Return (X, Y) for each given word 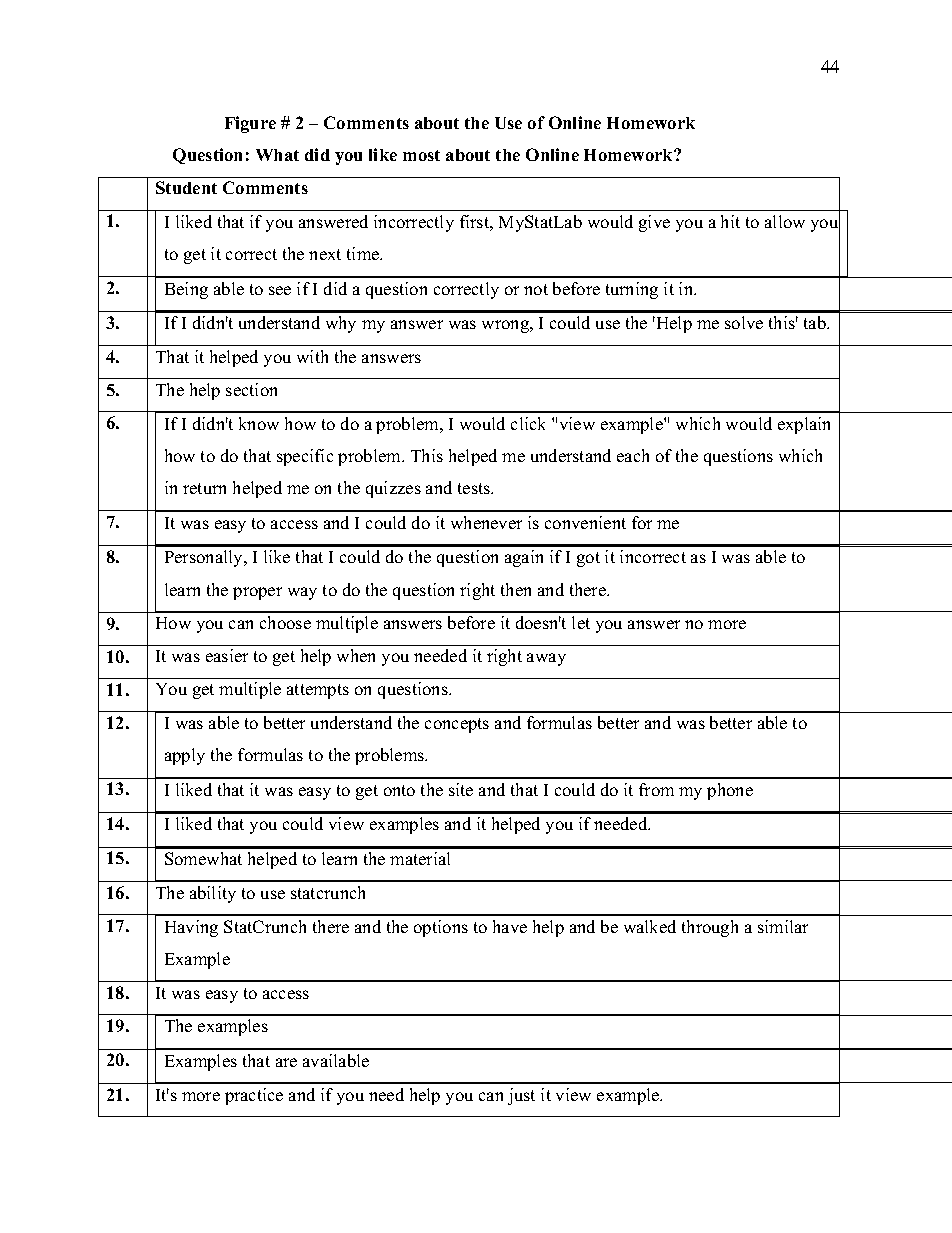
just (521, 1096)
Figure (250, 124)
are (286, 1062)
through (710, 928)
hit (730, 221)
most (421, 155)
